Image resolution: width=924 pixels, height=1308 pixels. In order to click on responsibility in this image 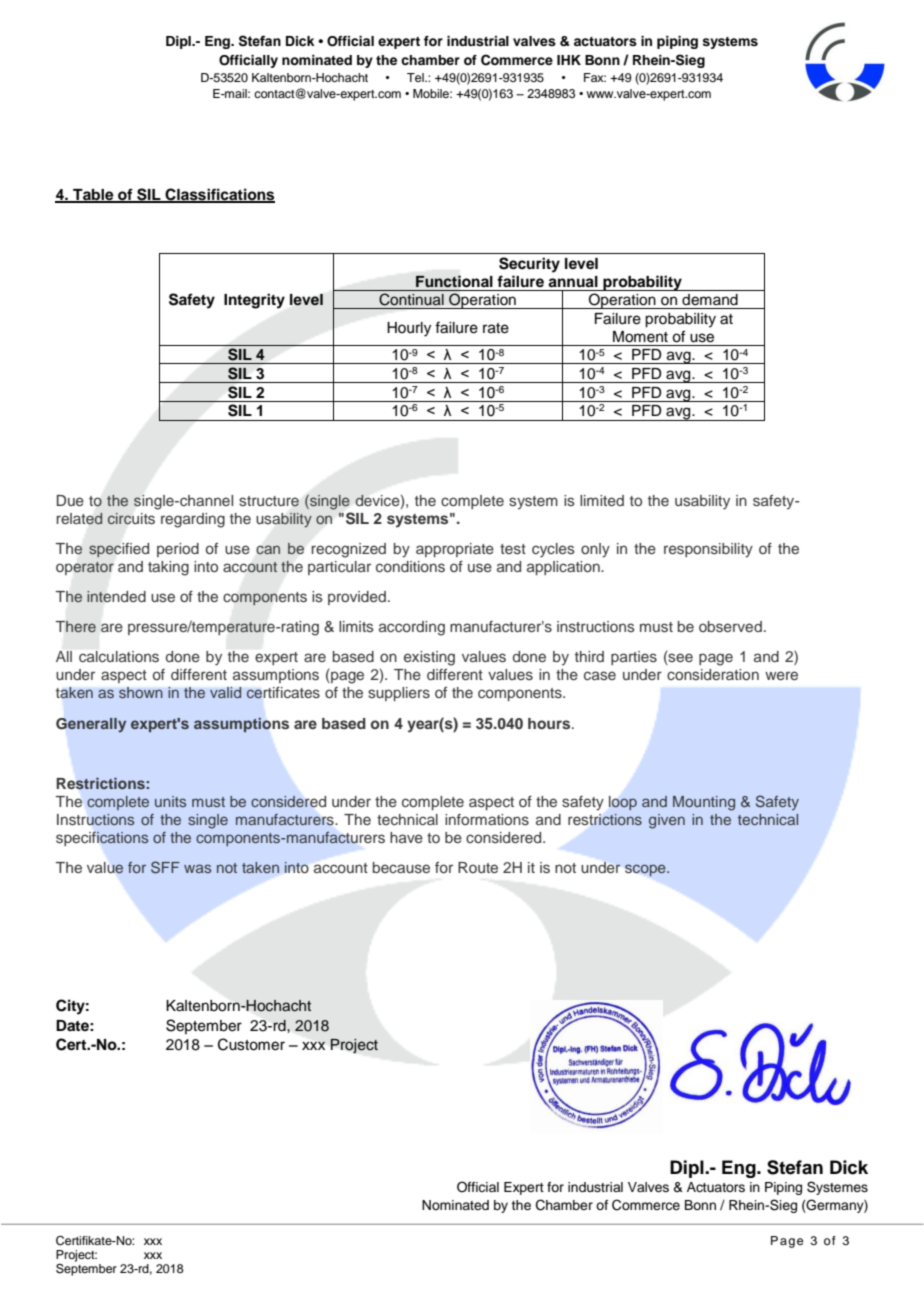, I will do `click(708, 550)`.
